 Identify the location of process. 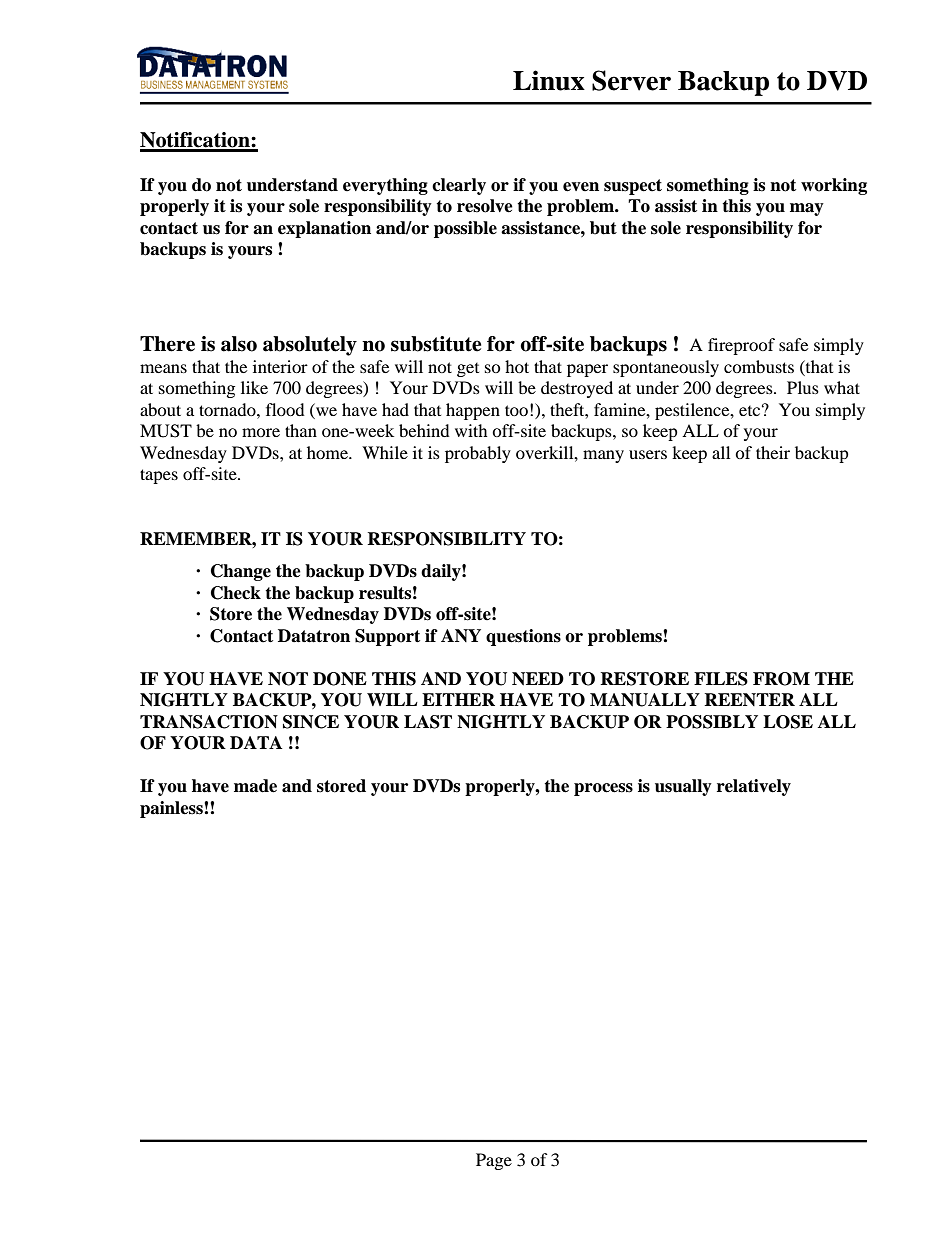
(603, 789).
